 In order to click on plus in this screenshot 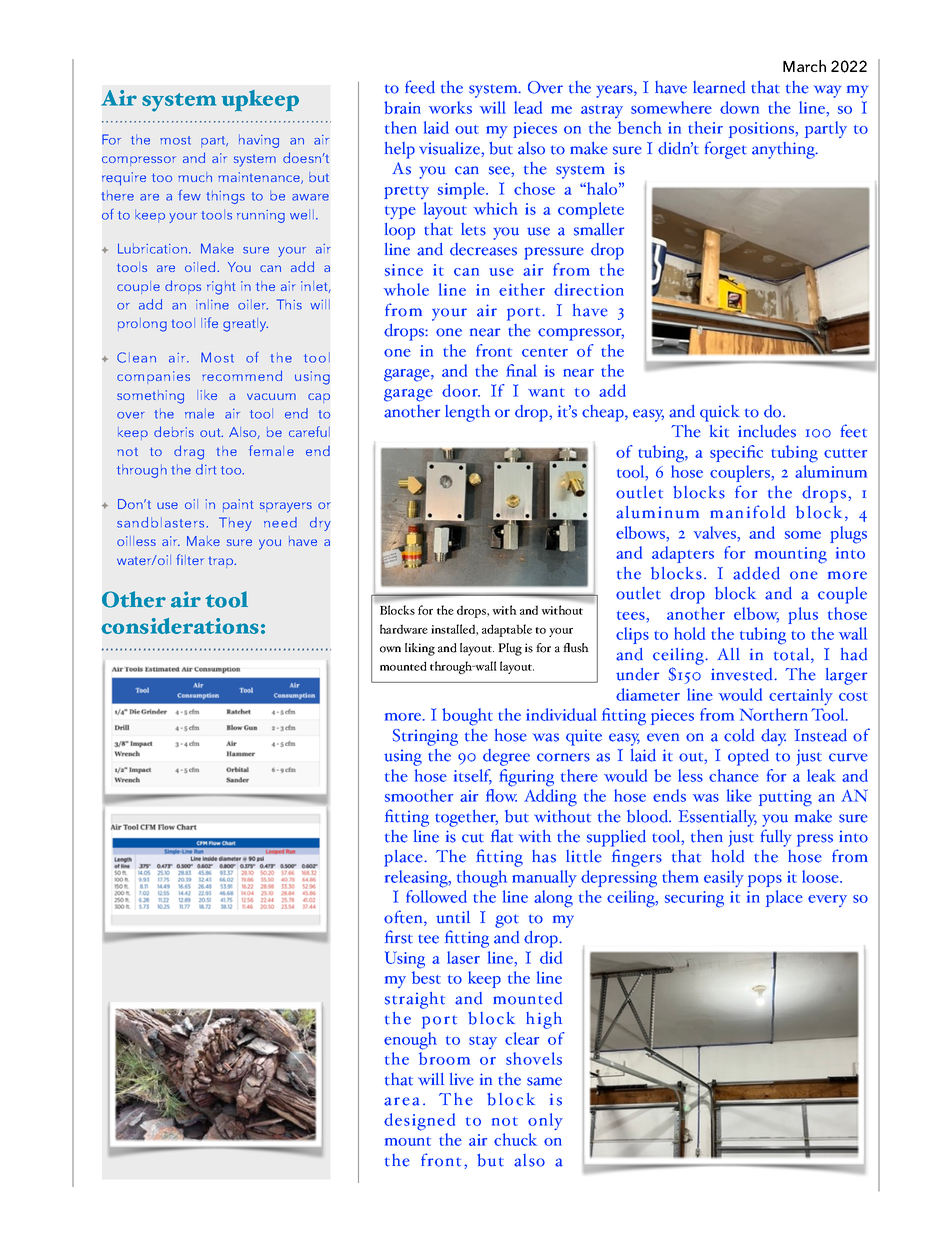, I will do `click(803, 615)`.
